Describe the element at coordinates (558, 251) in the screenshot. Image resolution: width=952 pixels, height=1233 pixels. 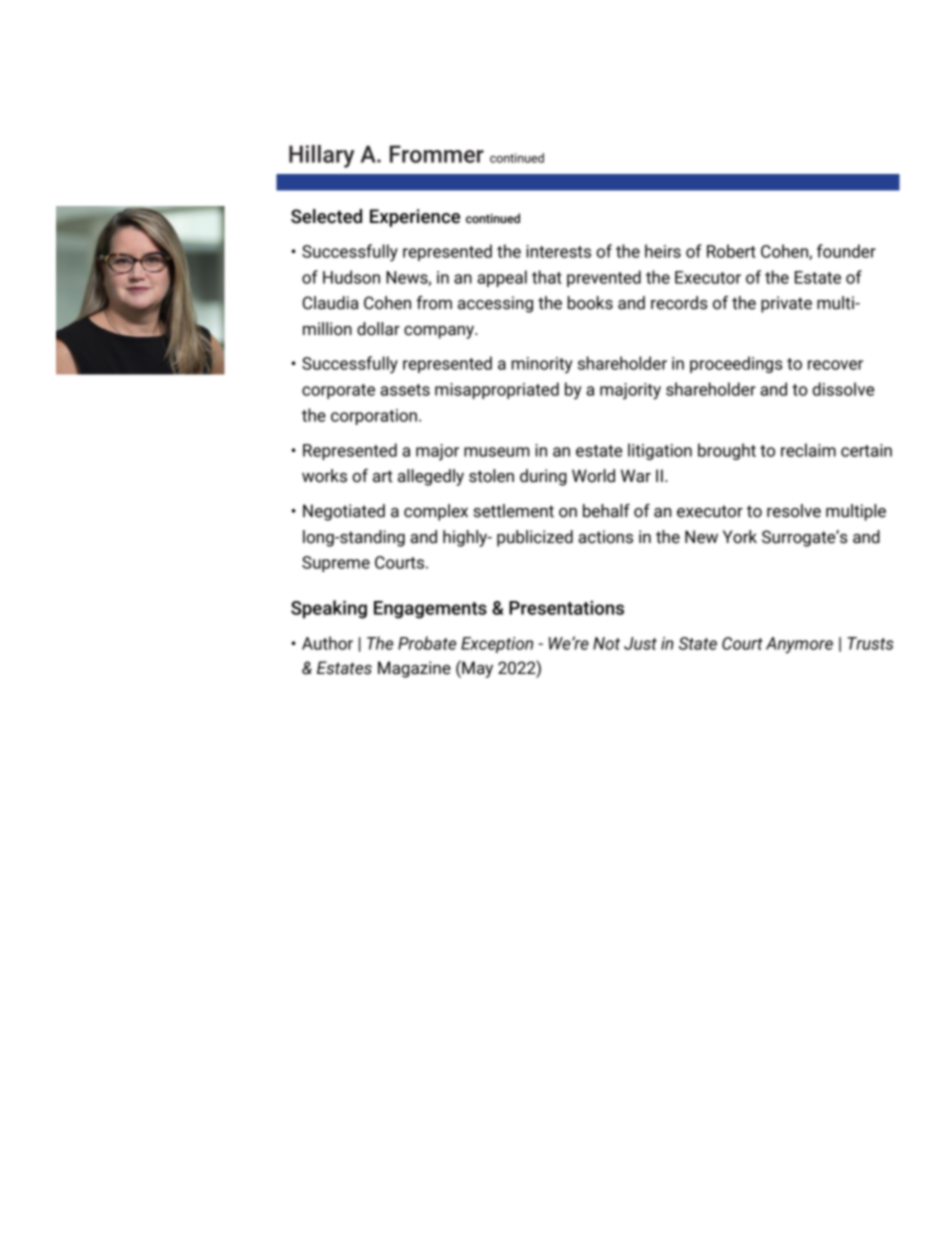
I see `interests` at that location.
